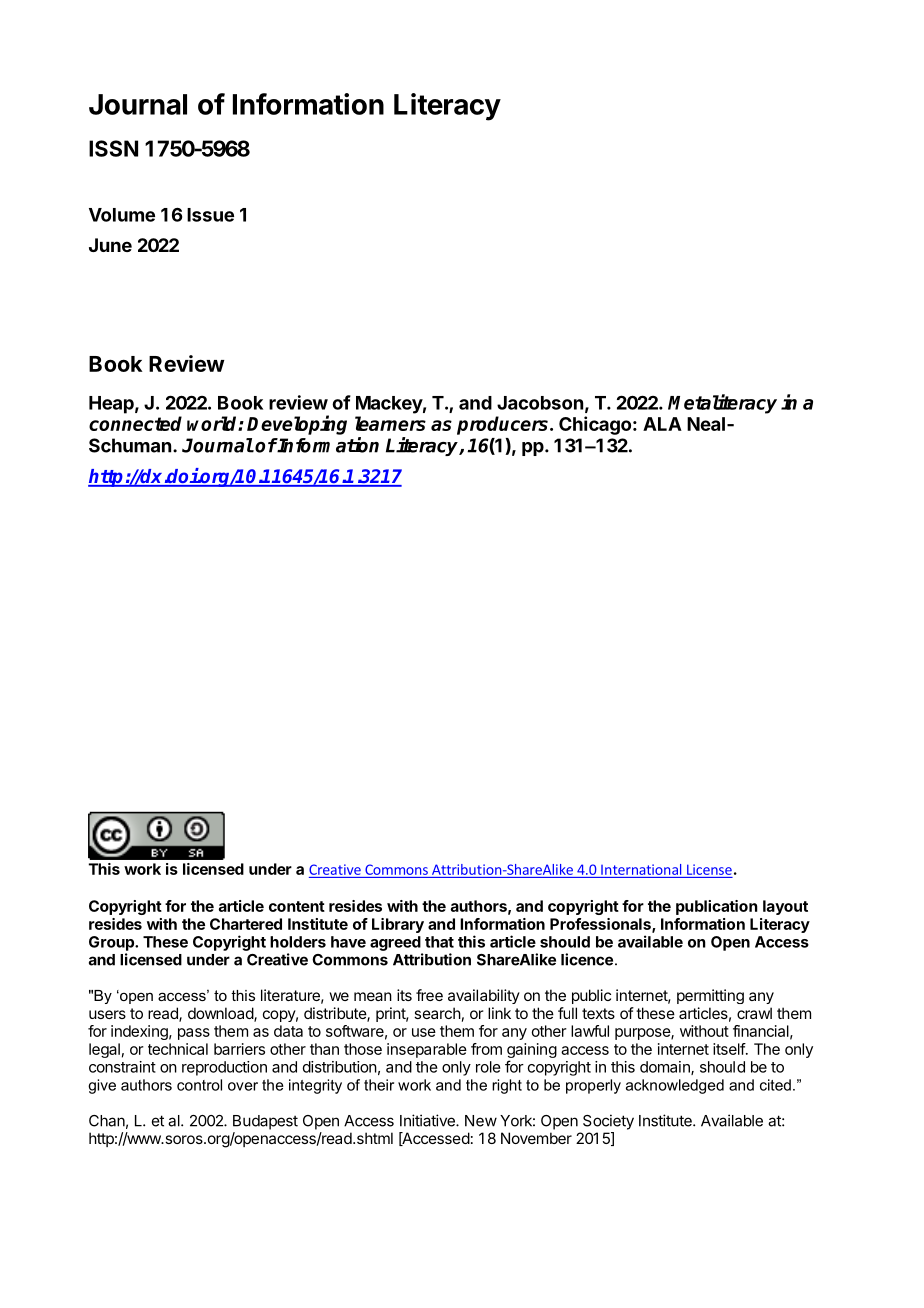 The height and width of the screenshot is (1308, 924). What do you see at coordinates (641, 869) in the screenshot?
I see `International` at bounding box center [641, 869].
